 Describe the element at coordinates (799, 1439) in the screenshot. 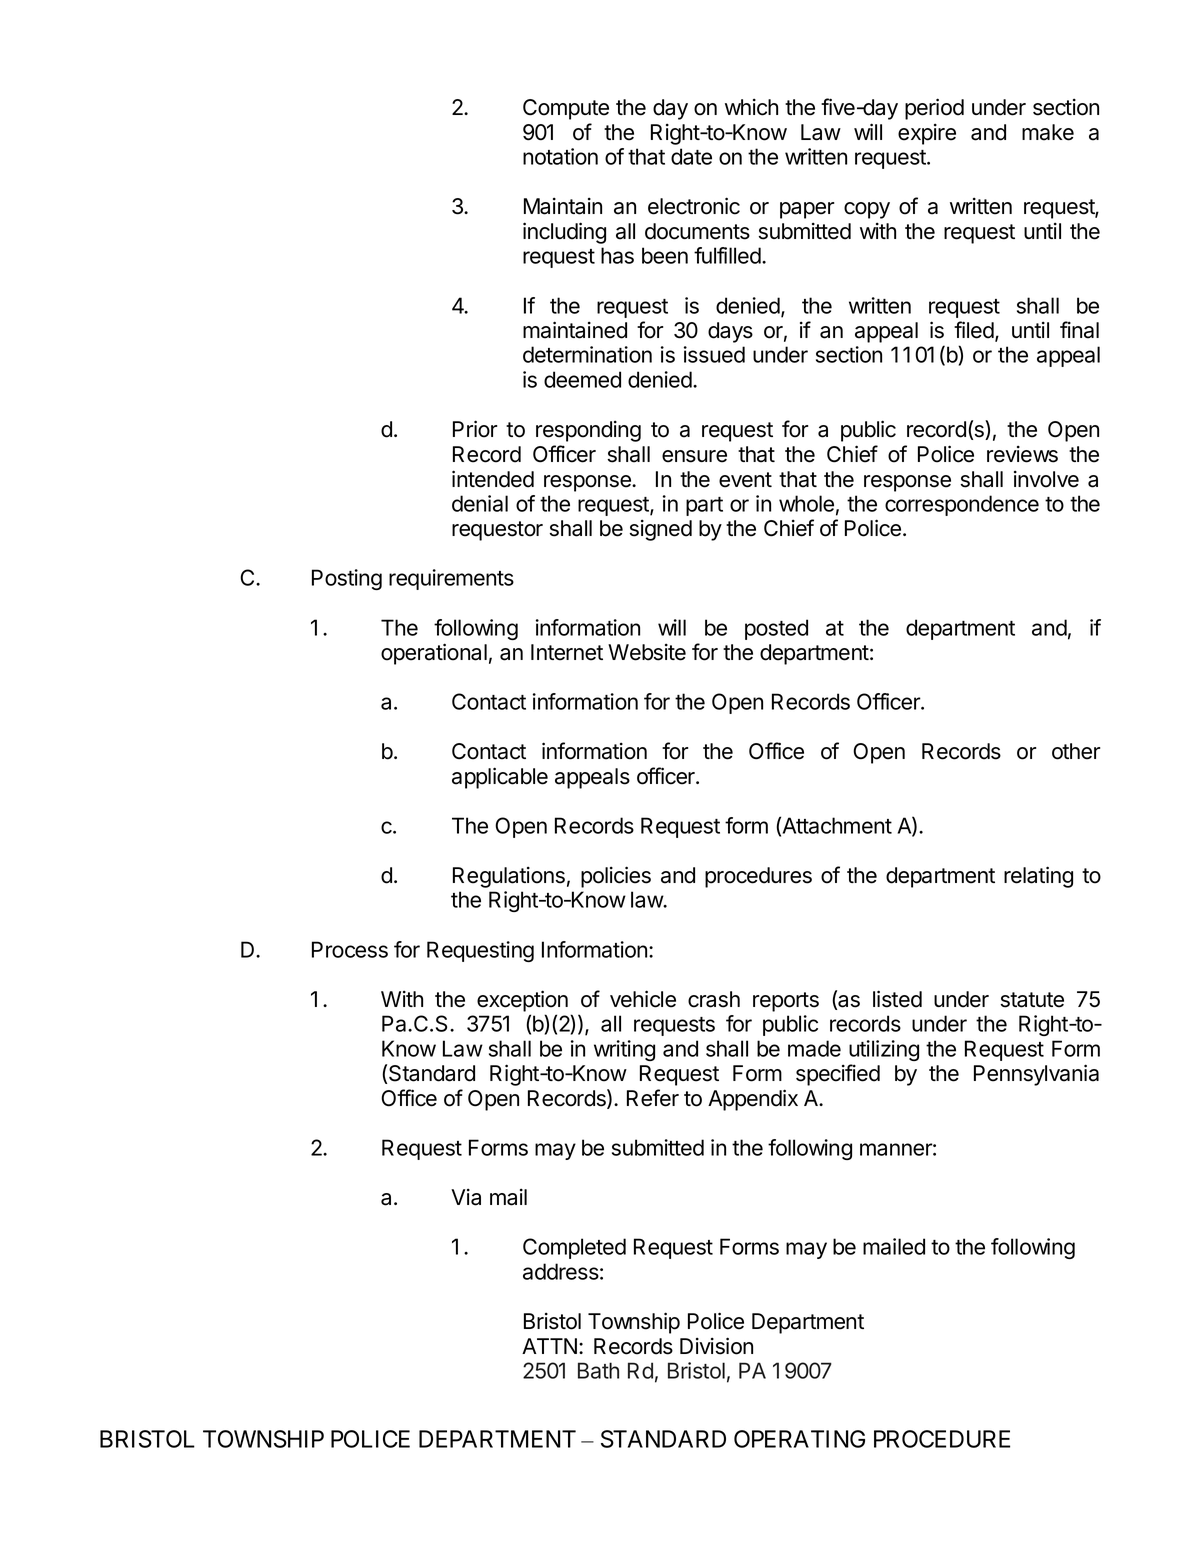

I see `OPERATING` at that location.
